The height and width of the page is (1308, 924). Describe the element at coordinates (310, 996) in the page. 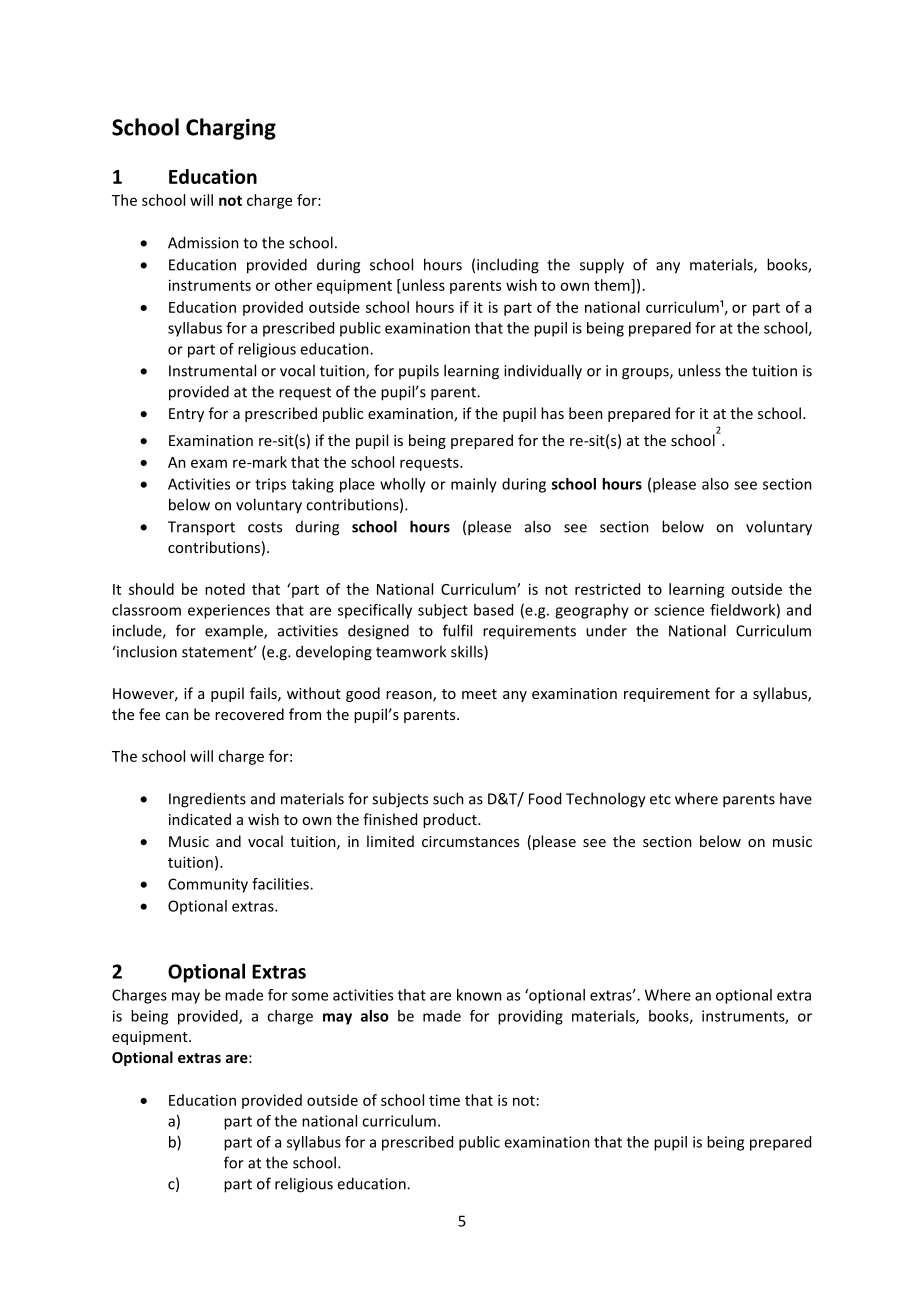

I see `some` at that location.
